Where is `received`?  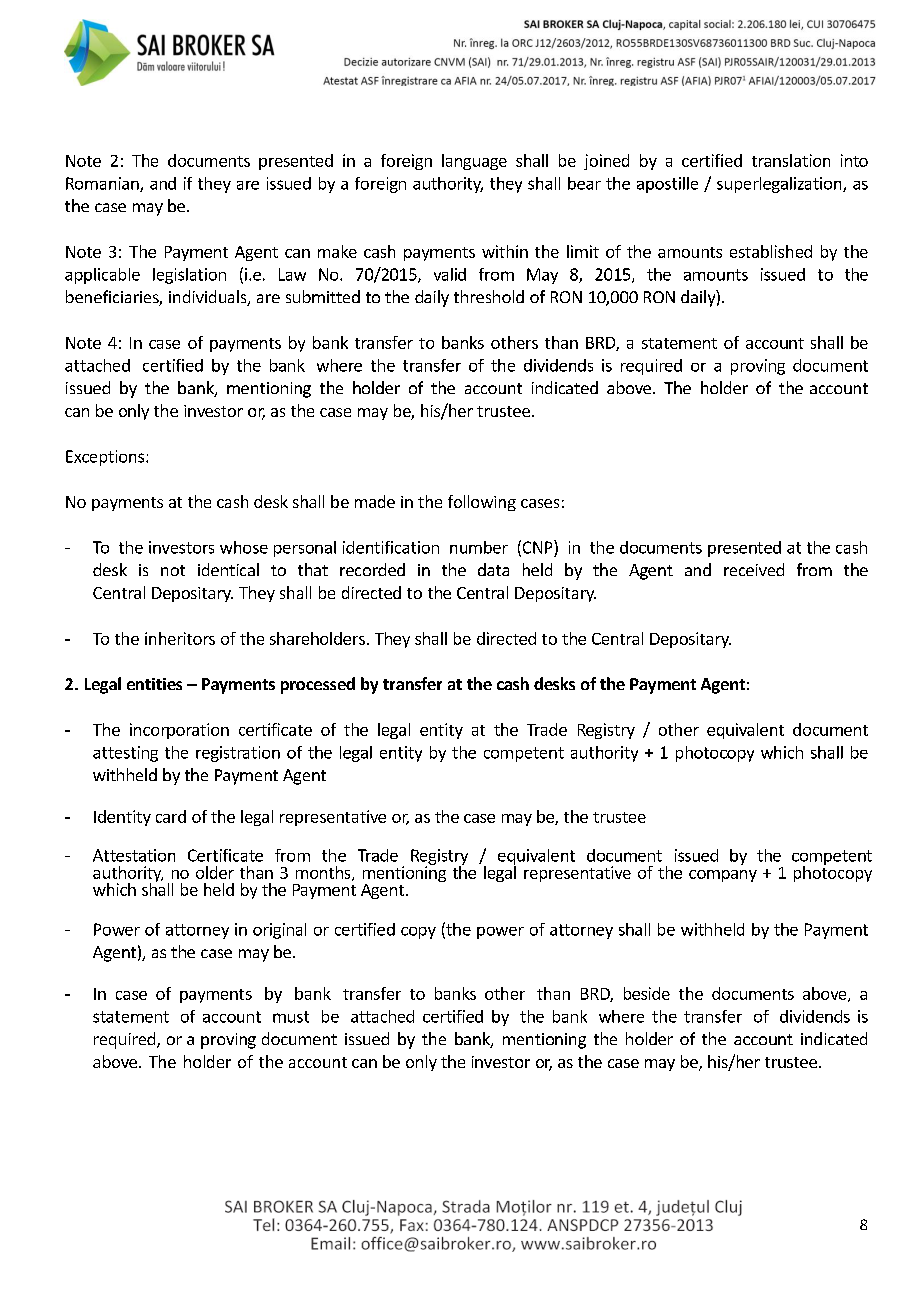 received is located at coordinates (754, 569).
